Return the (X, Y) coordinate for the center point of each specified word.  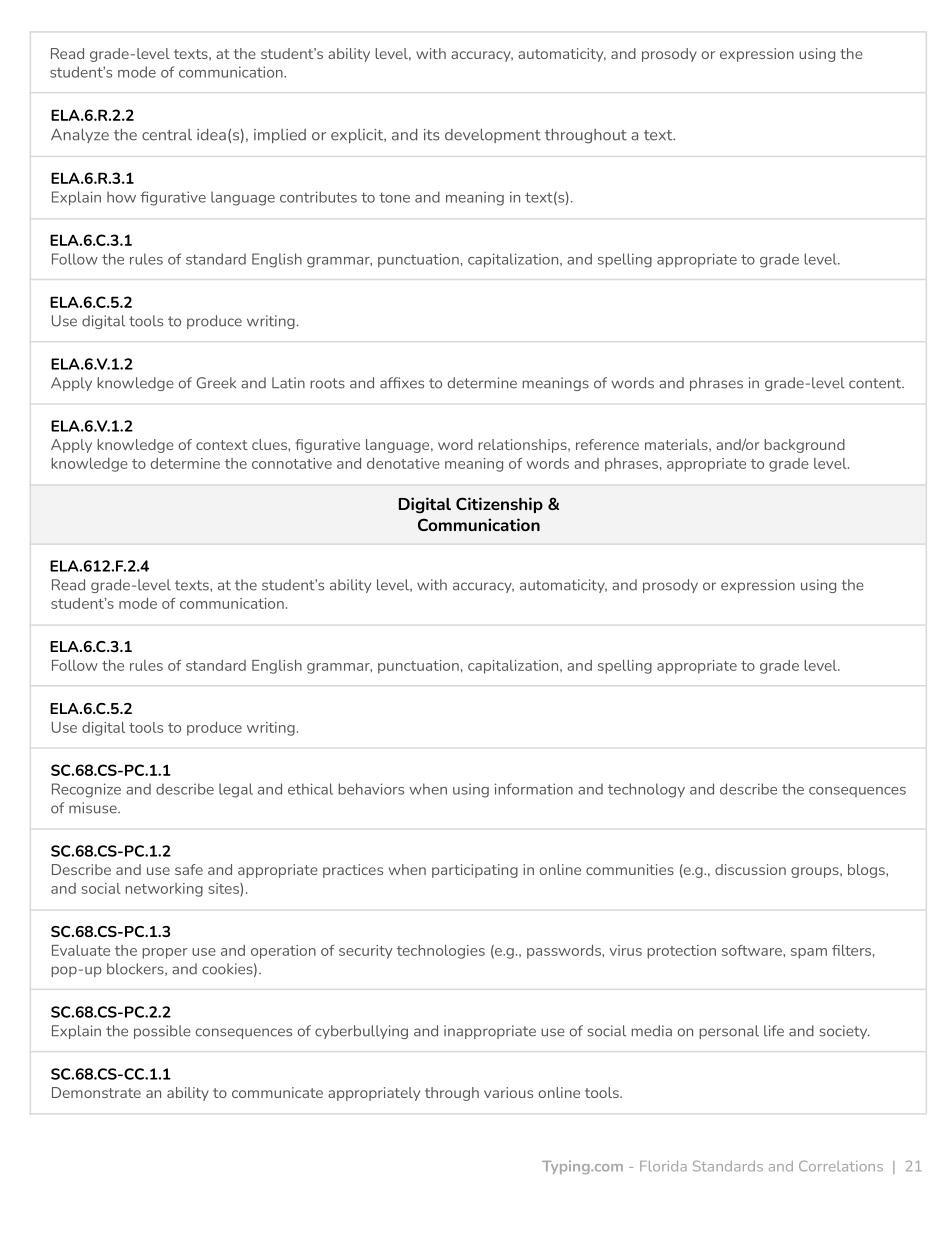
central (167, 135)
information (534, 789)
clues (270, 444)
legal (236, 790)
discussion (750, 869)
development (493, 135)
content (876, 383)
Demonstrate (96, 1092)
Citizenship (499, 505)
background (804, 446)
